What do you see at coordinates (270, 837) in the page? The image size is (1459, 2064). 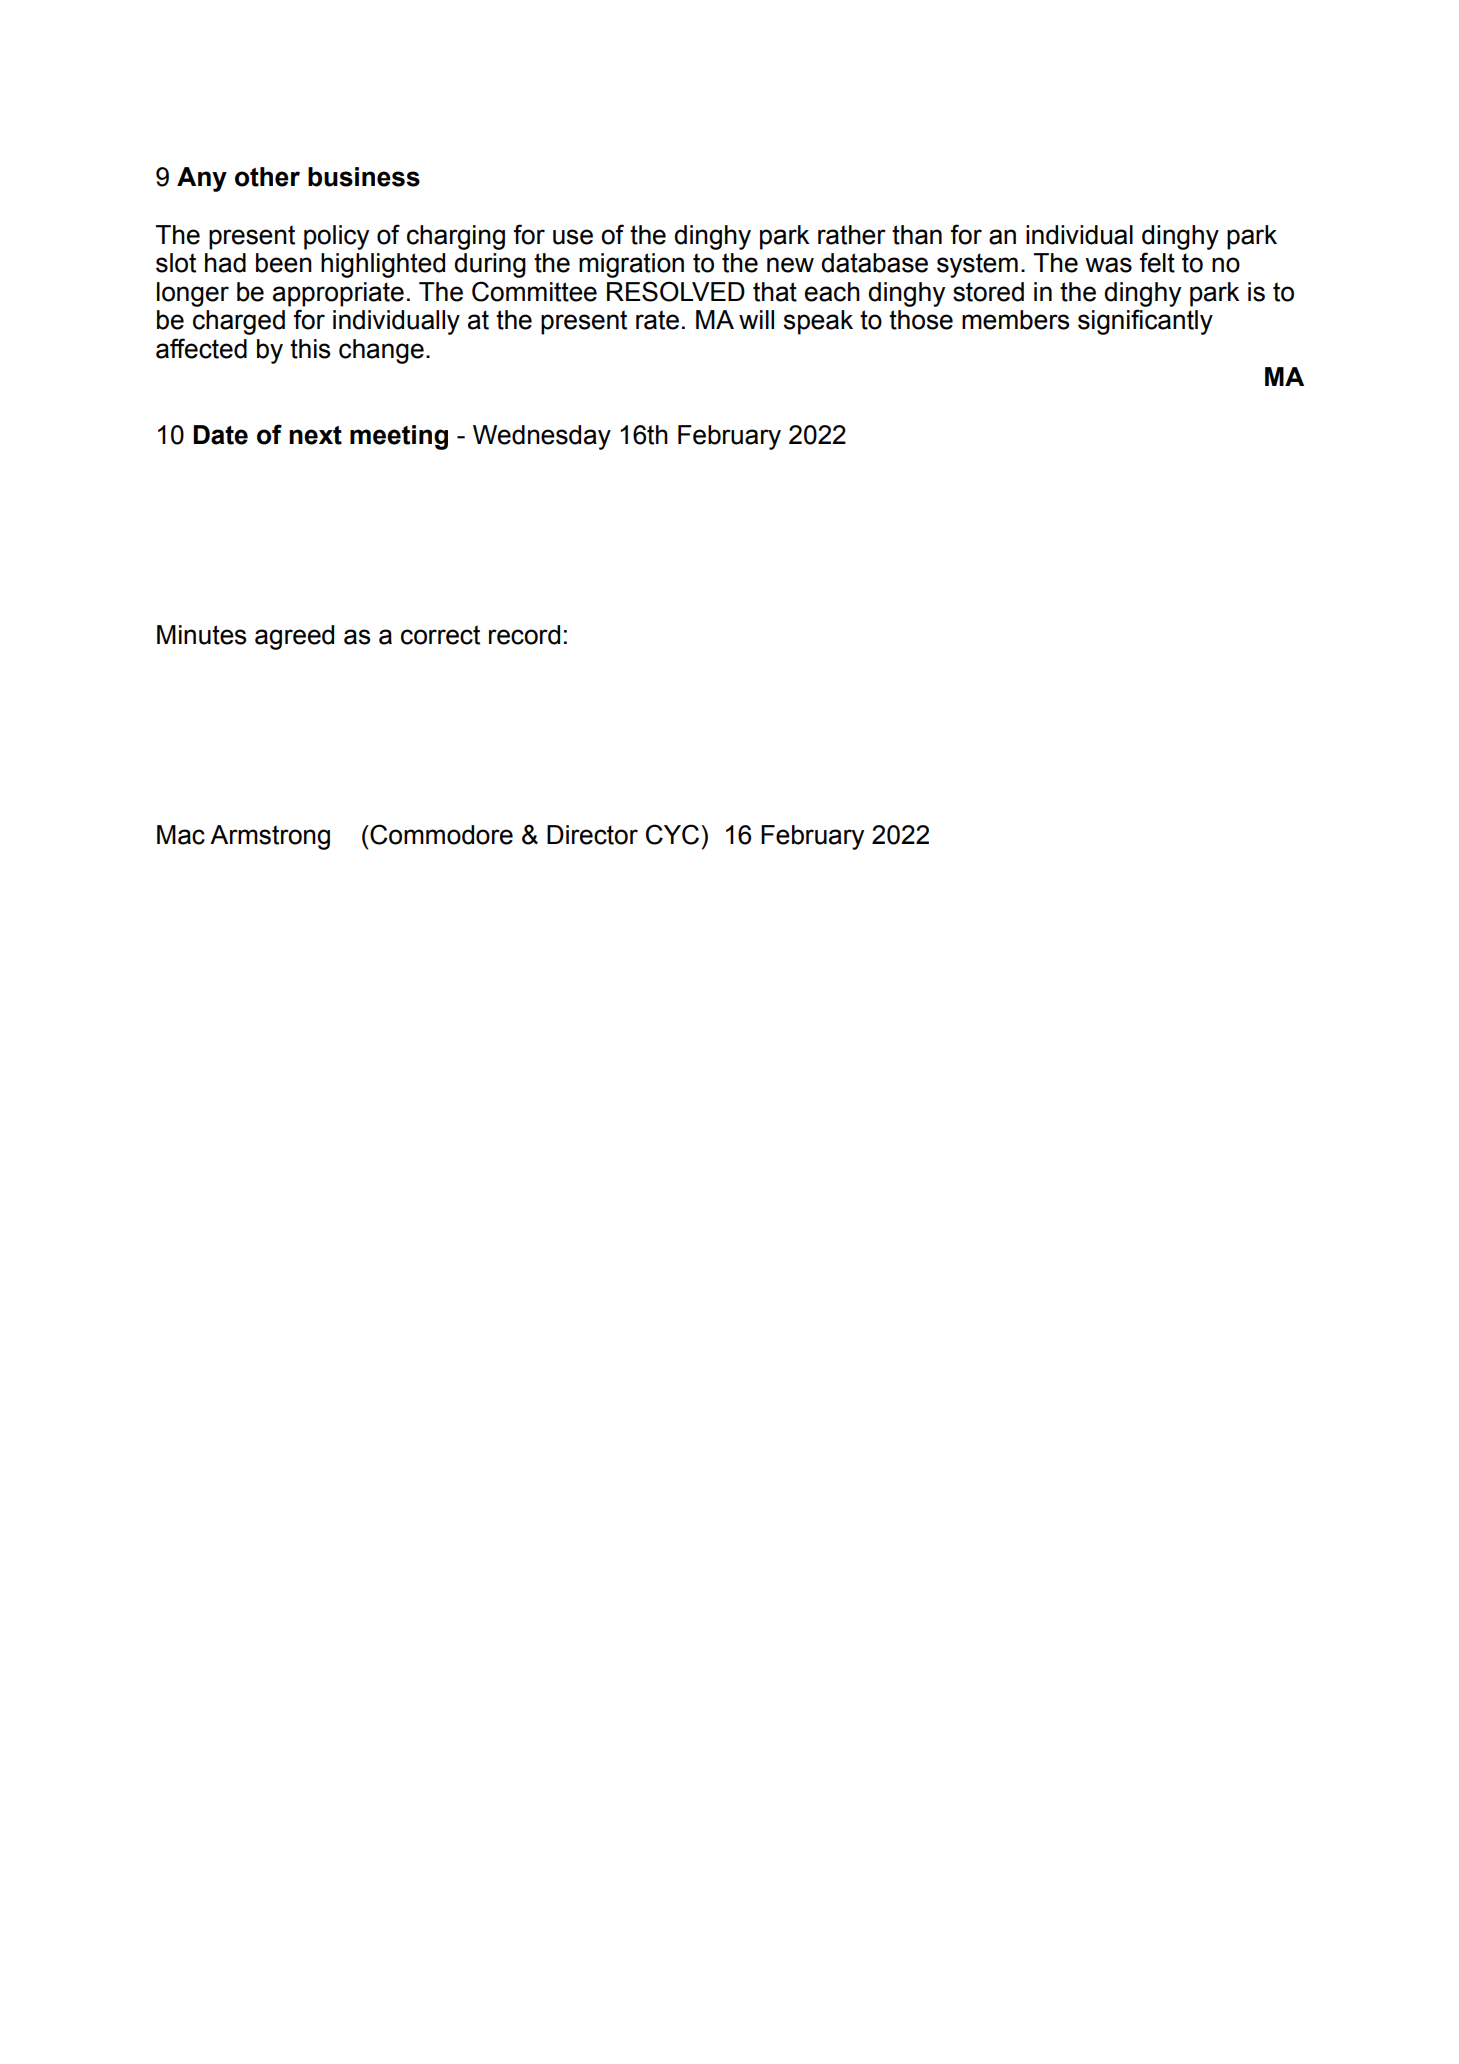 I see `Armstrong` at bounding box center [270, 837].
